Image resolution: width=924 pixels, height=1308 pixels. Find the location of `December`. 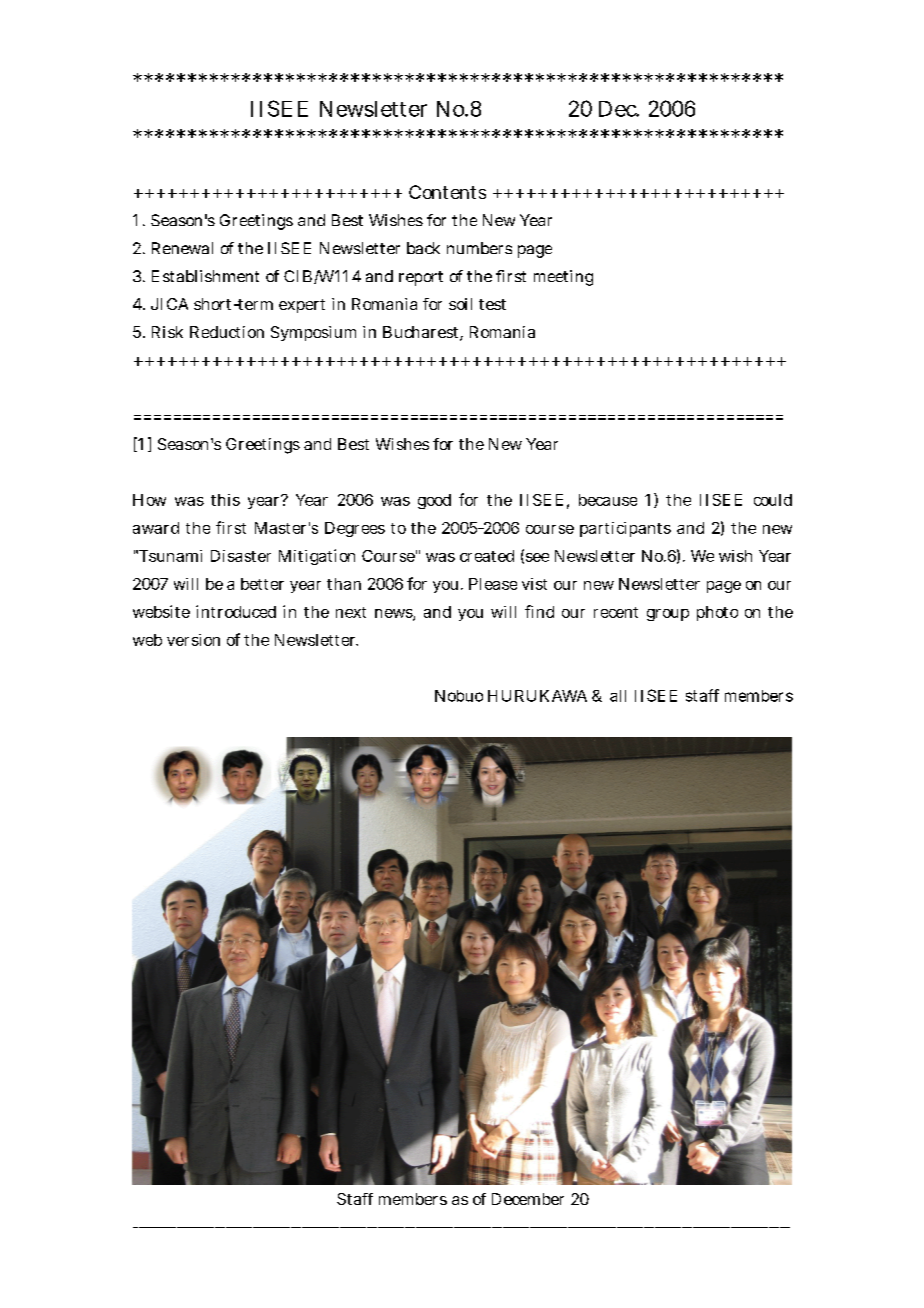

December is located at coordinates (528, 1199).
